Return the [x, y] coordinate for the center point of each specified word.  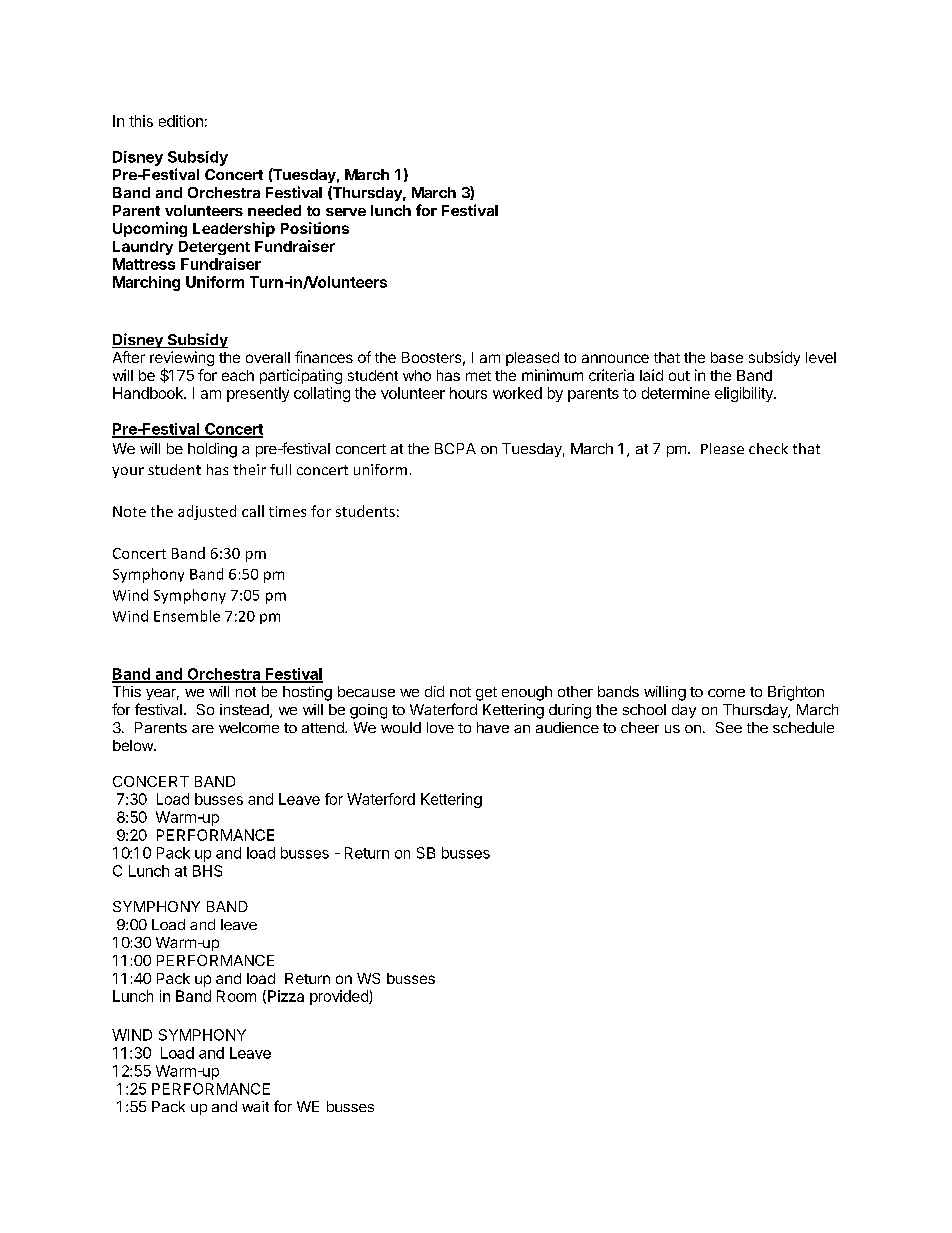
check [768, 448]
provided [340, 997]
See [729, 727]
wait [255, 1106]
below [134, 745]
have [493, 727]
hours [468, 393]
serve [346, 212]
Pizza [286, 996]
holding [212, 450]
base [727, 357]
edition [181, 121]
